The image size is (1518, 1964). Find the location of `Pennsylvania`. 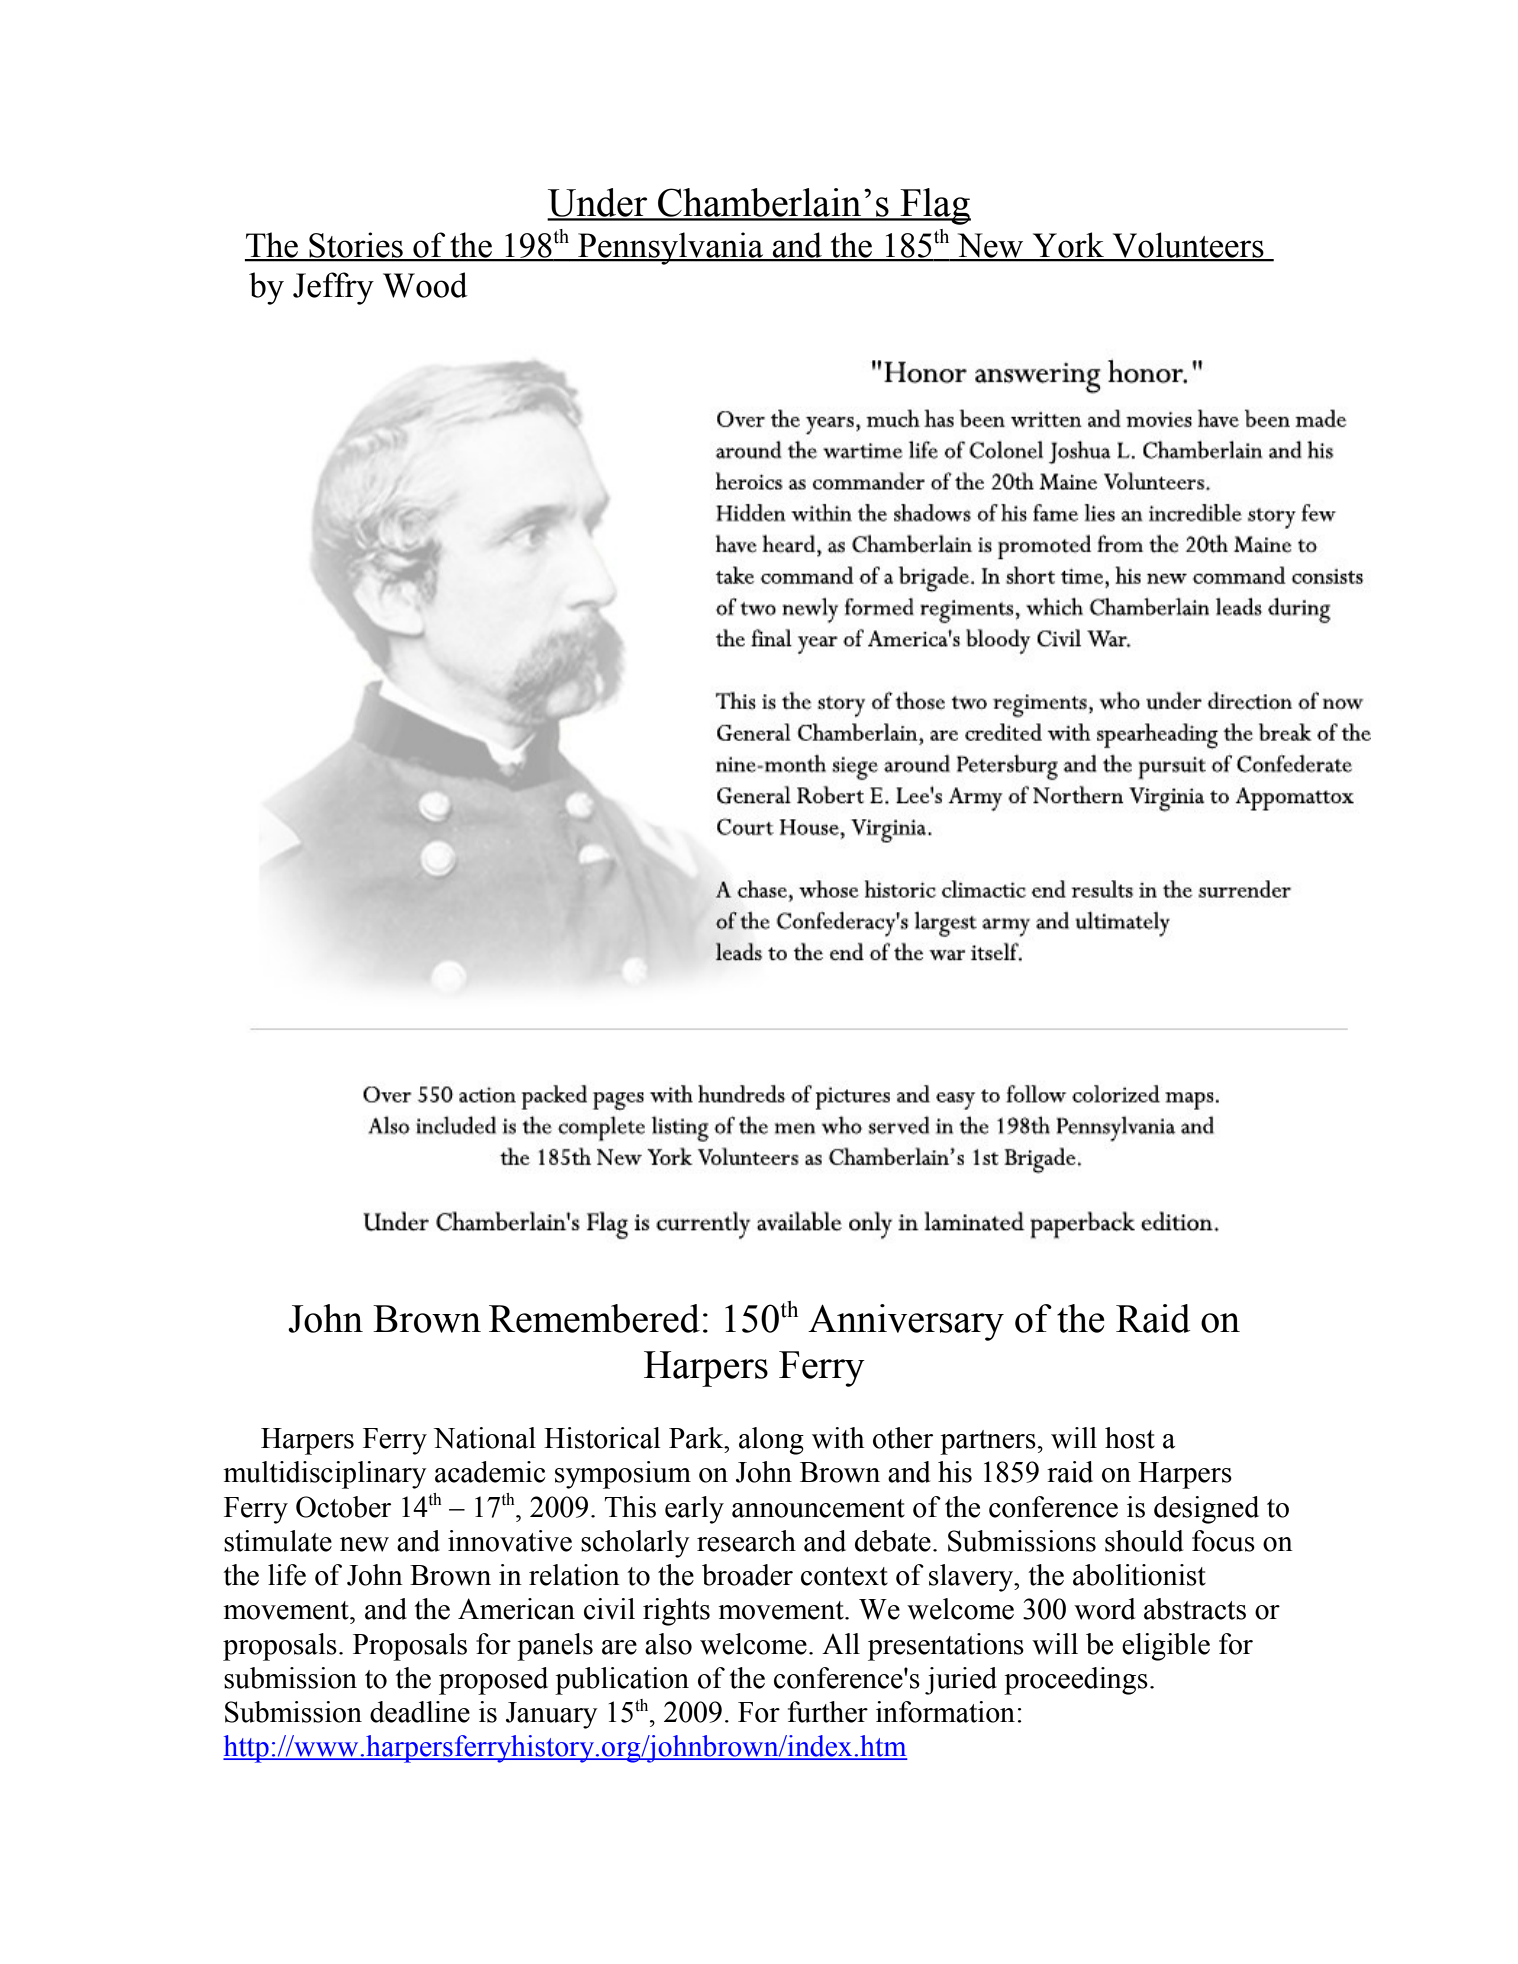

Pennsylvania is located at coordinates (671, 248).
